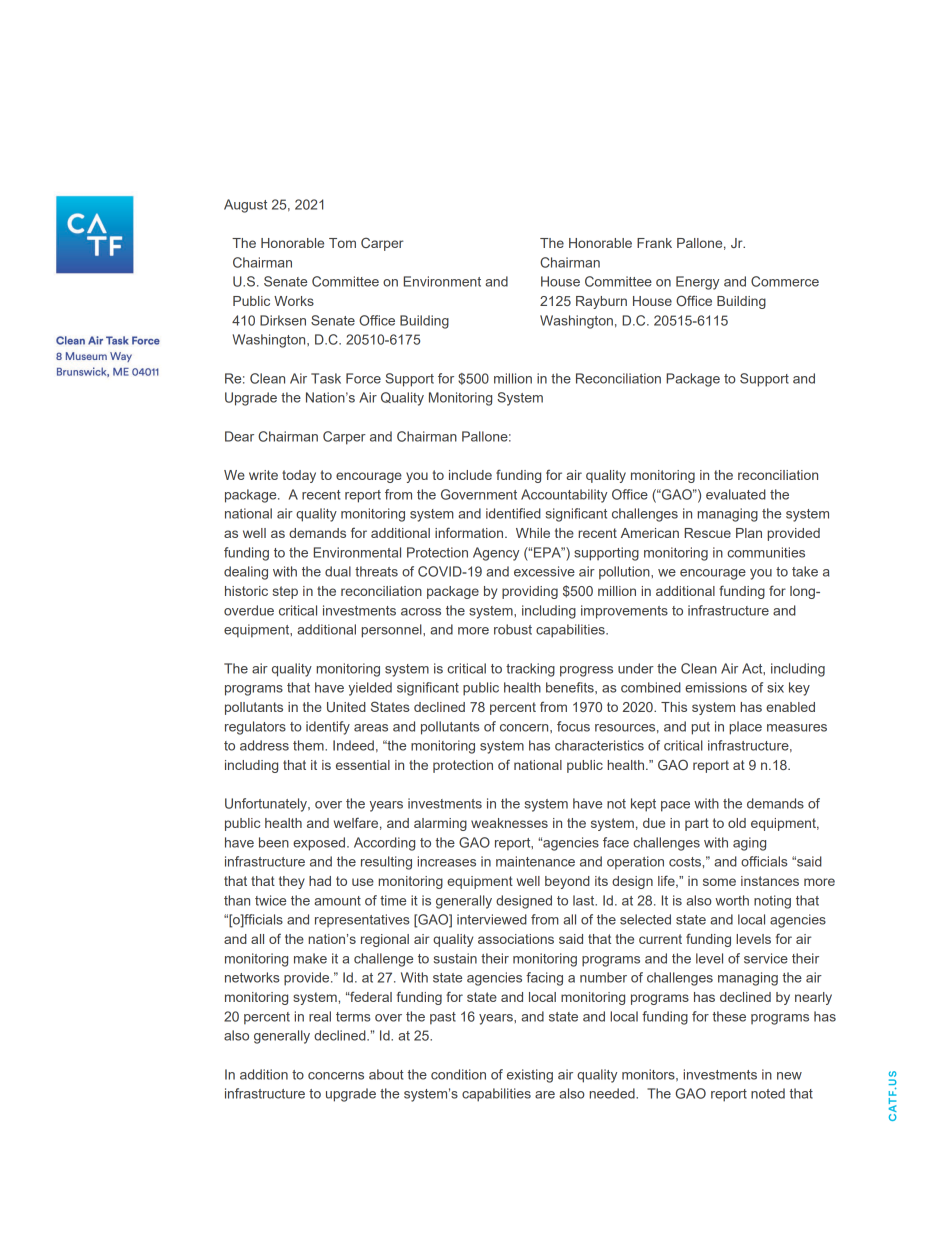  What do you see at coordinates (785, 281) in the screenshot?
I see `Commerce` at bounding box center [785, 281].
